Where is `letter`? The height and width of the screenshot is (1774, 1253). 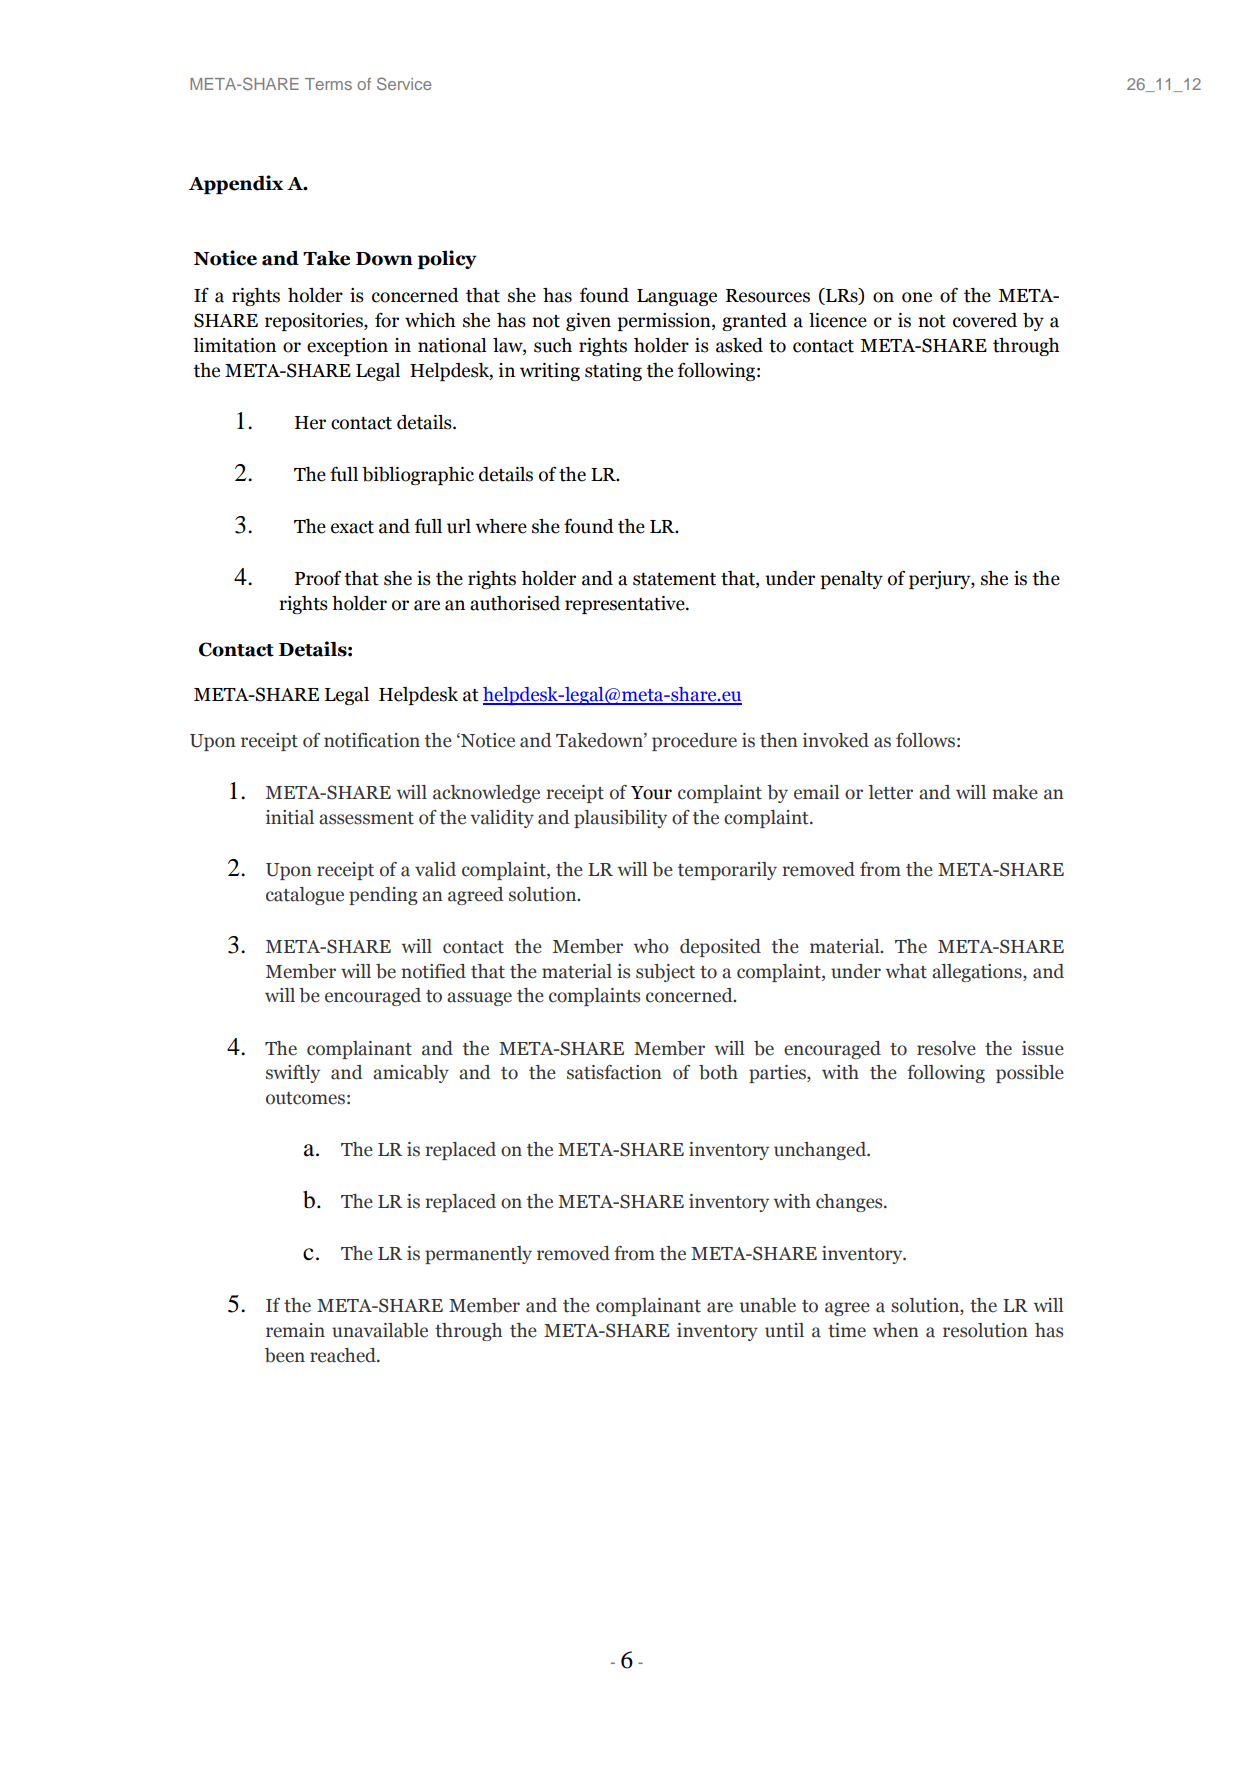 letter is located at coordinates (890, 792).
